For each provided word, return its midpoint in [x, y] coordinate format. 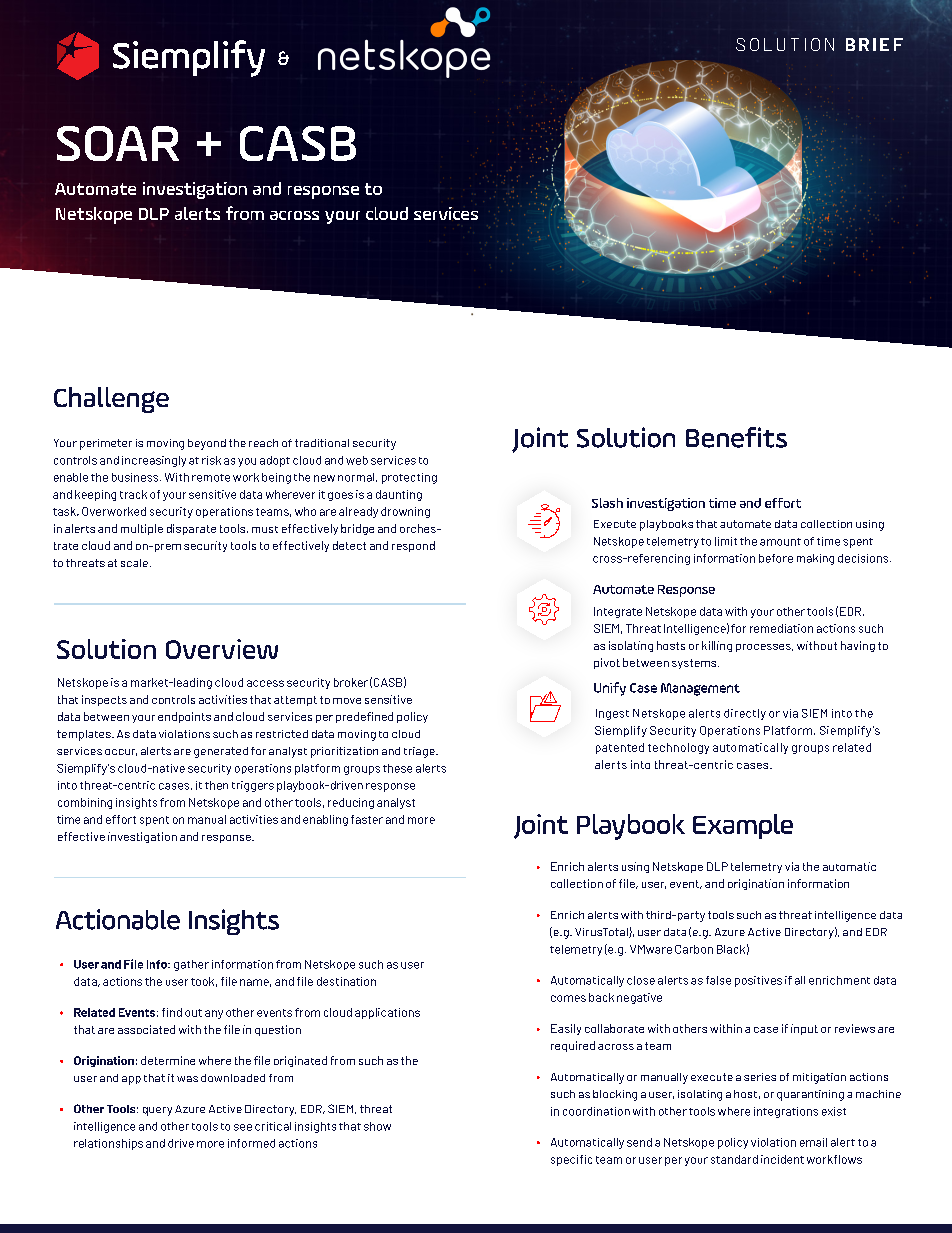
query [157, 1111]
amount [780, 542]
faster [367, 819]
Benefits [736, 437]
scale [134, 563]
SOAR [118, 143]
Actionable [118, 919]
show [377, 1126]
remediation [781, 628]
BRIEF [874, 44]
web [357, 460]
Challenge [111, 400]
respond [413, 546]
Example [743, 826]
